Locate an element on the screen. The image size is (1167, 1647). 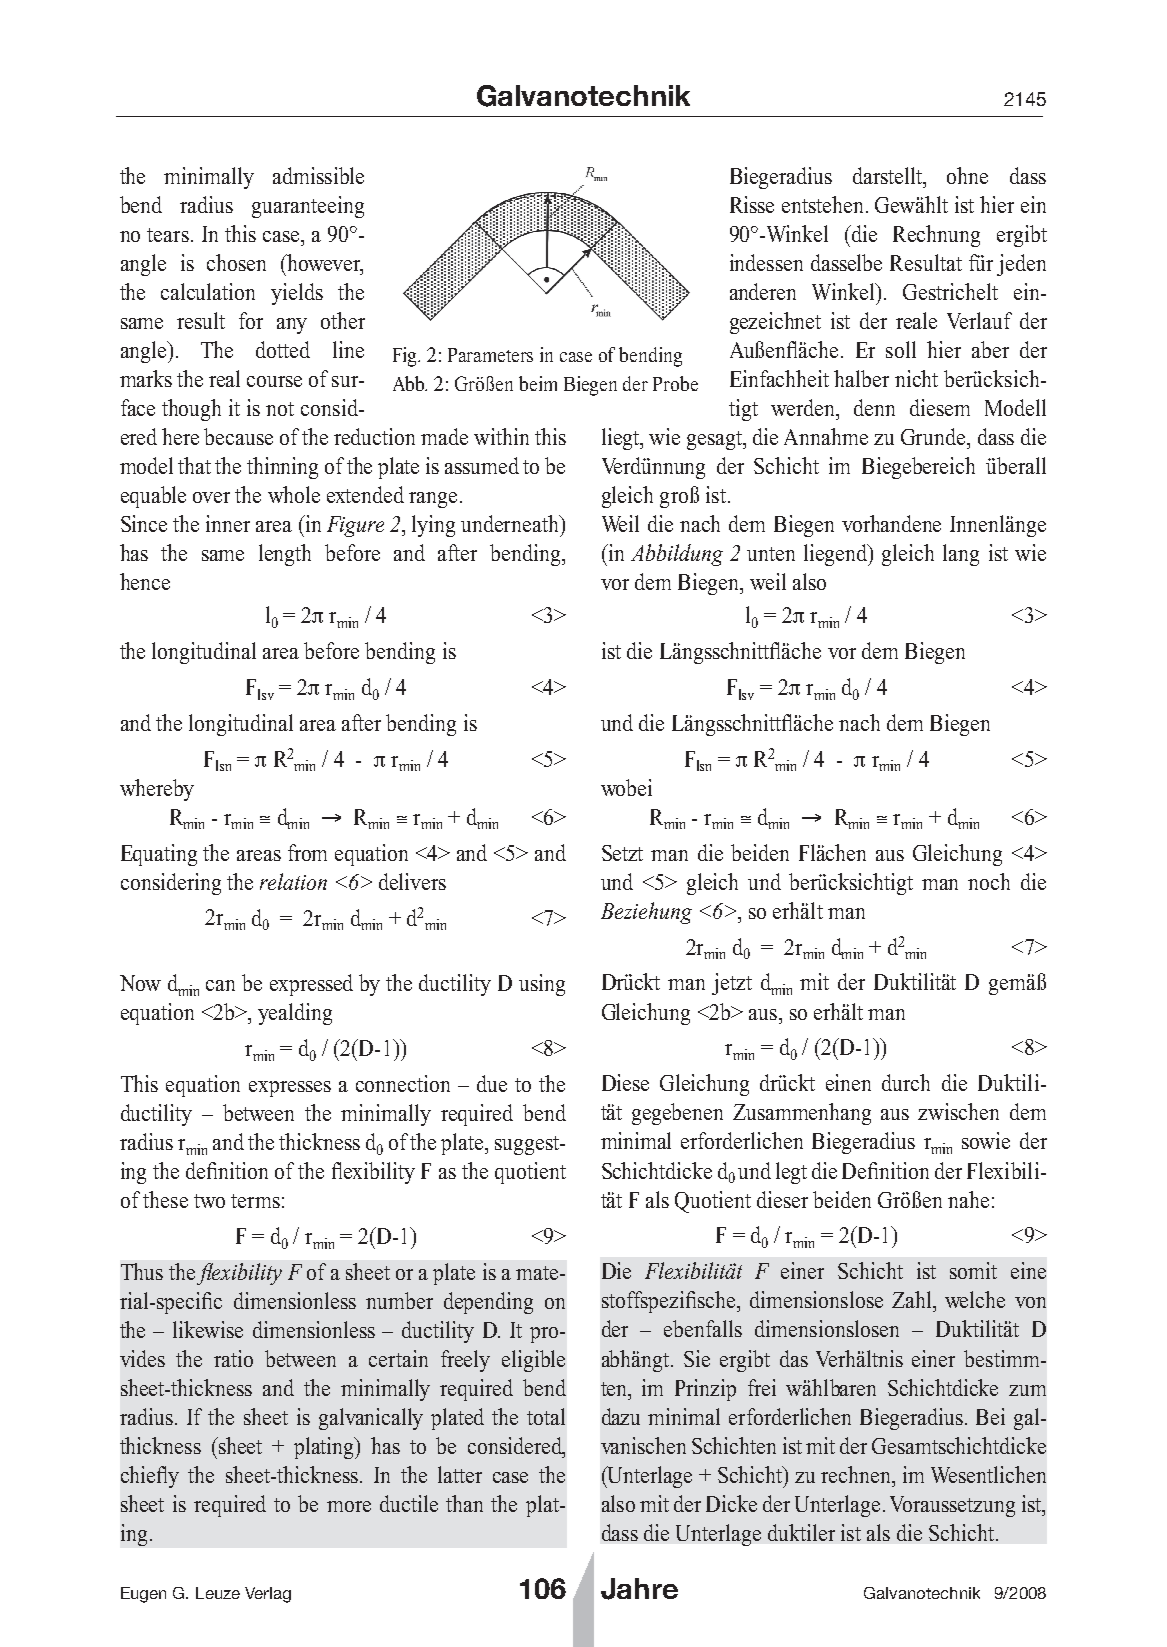
Risse is located at coordinates (752, 204).
